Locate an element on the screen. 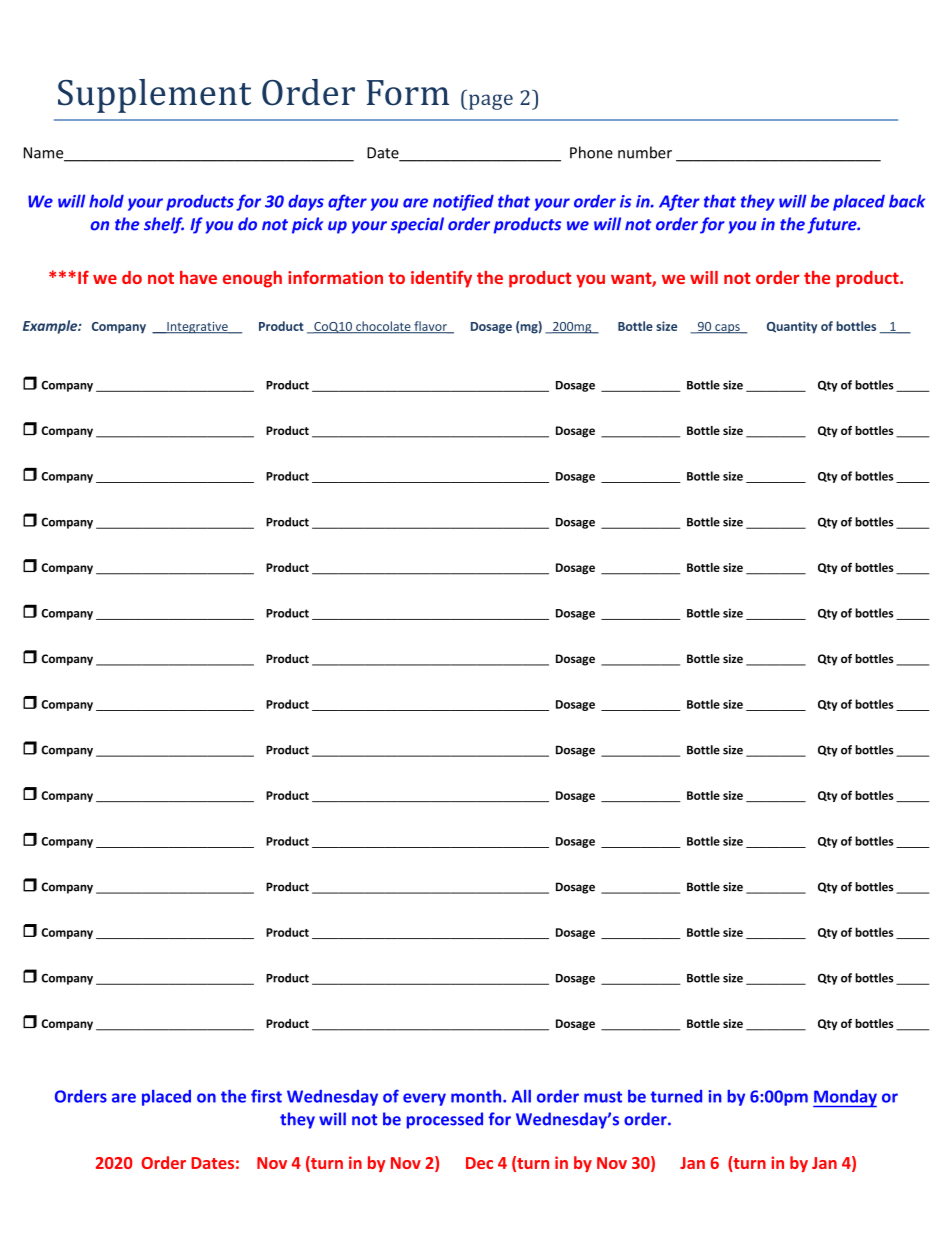 This screenshot has height=1233, width=952. processed is located at coordinates (445, 1120).
